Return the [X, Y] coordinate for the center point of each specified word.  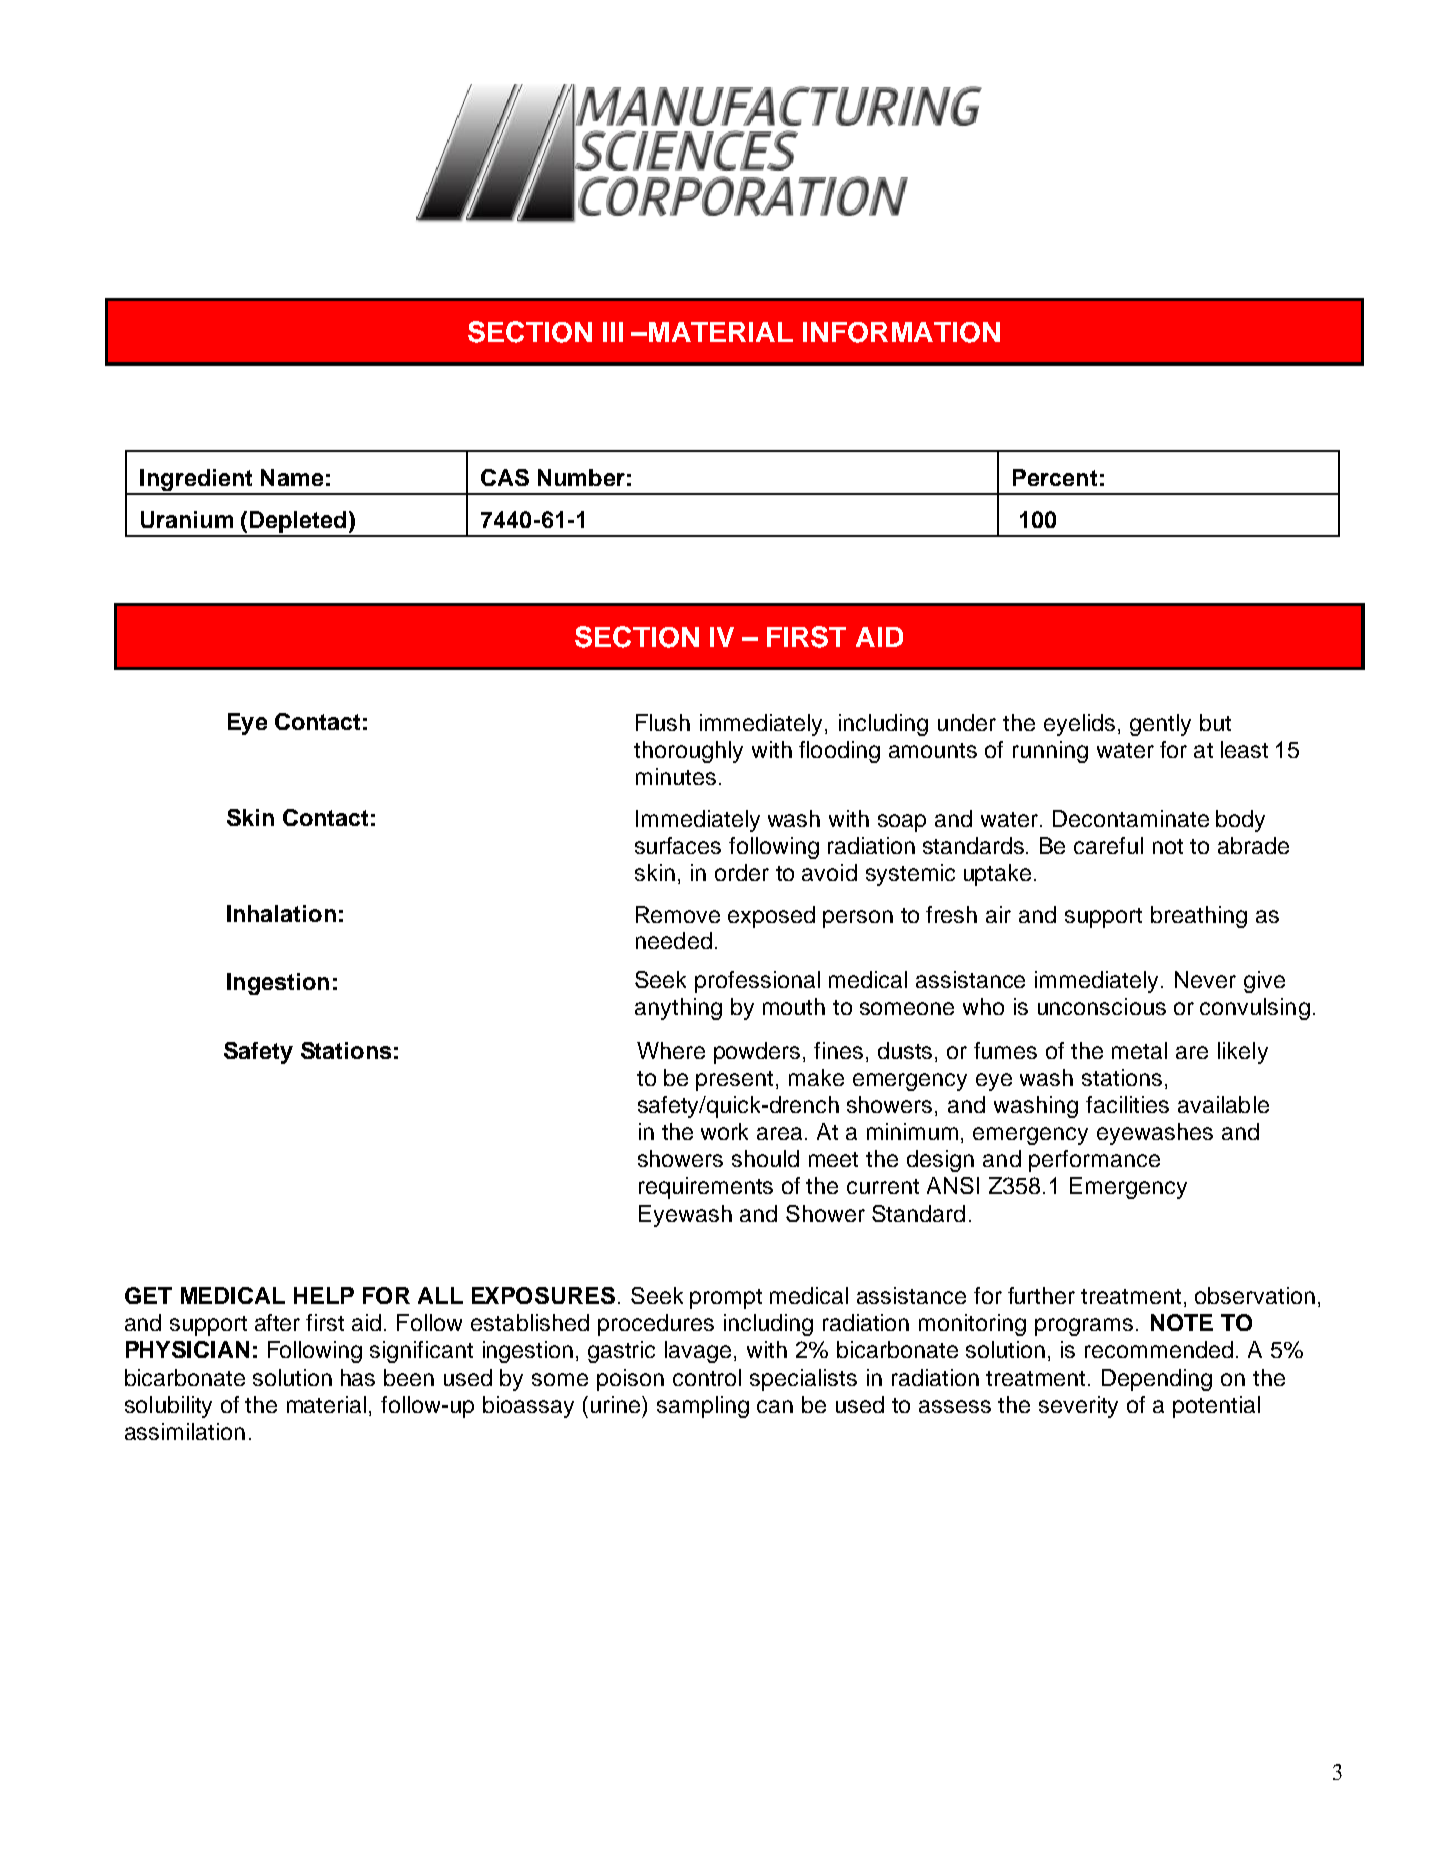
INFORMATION [901, 332]
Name [292, 477]
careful [1108, 845]
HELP [324, 1295]
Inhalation [281, 913]
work [724, 1131]
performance [1094, 1161]
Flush [663, 722]
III [613, 332]
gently [1160, 725]
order [742, 872]
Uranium [187, 519]
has [358, 1377]
